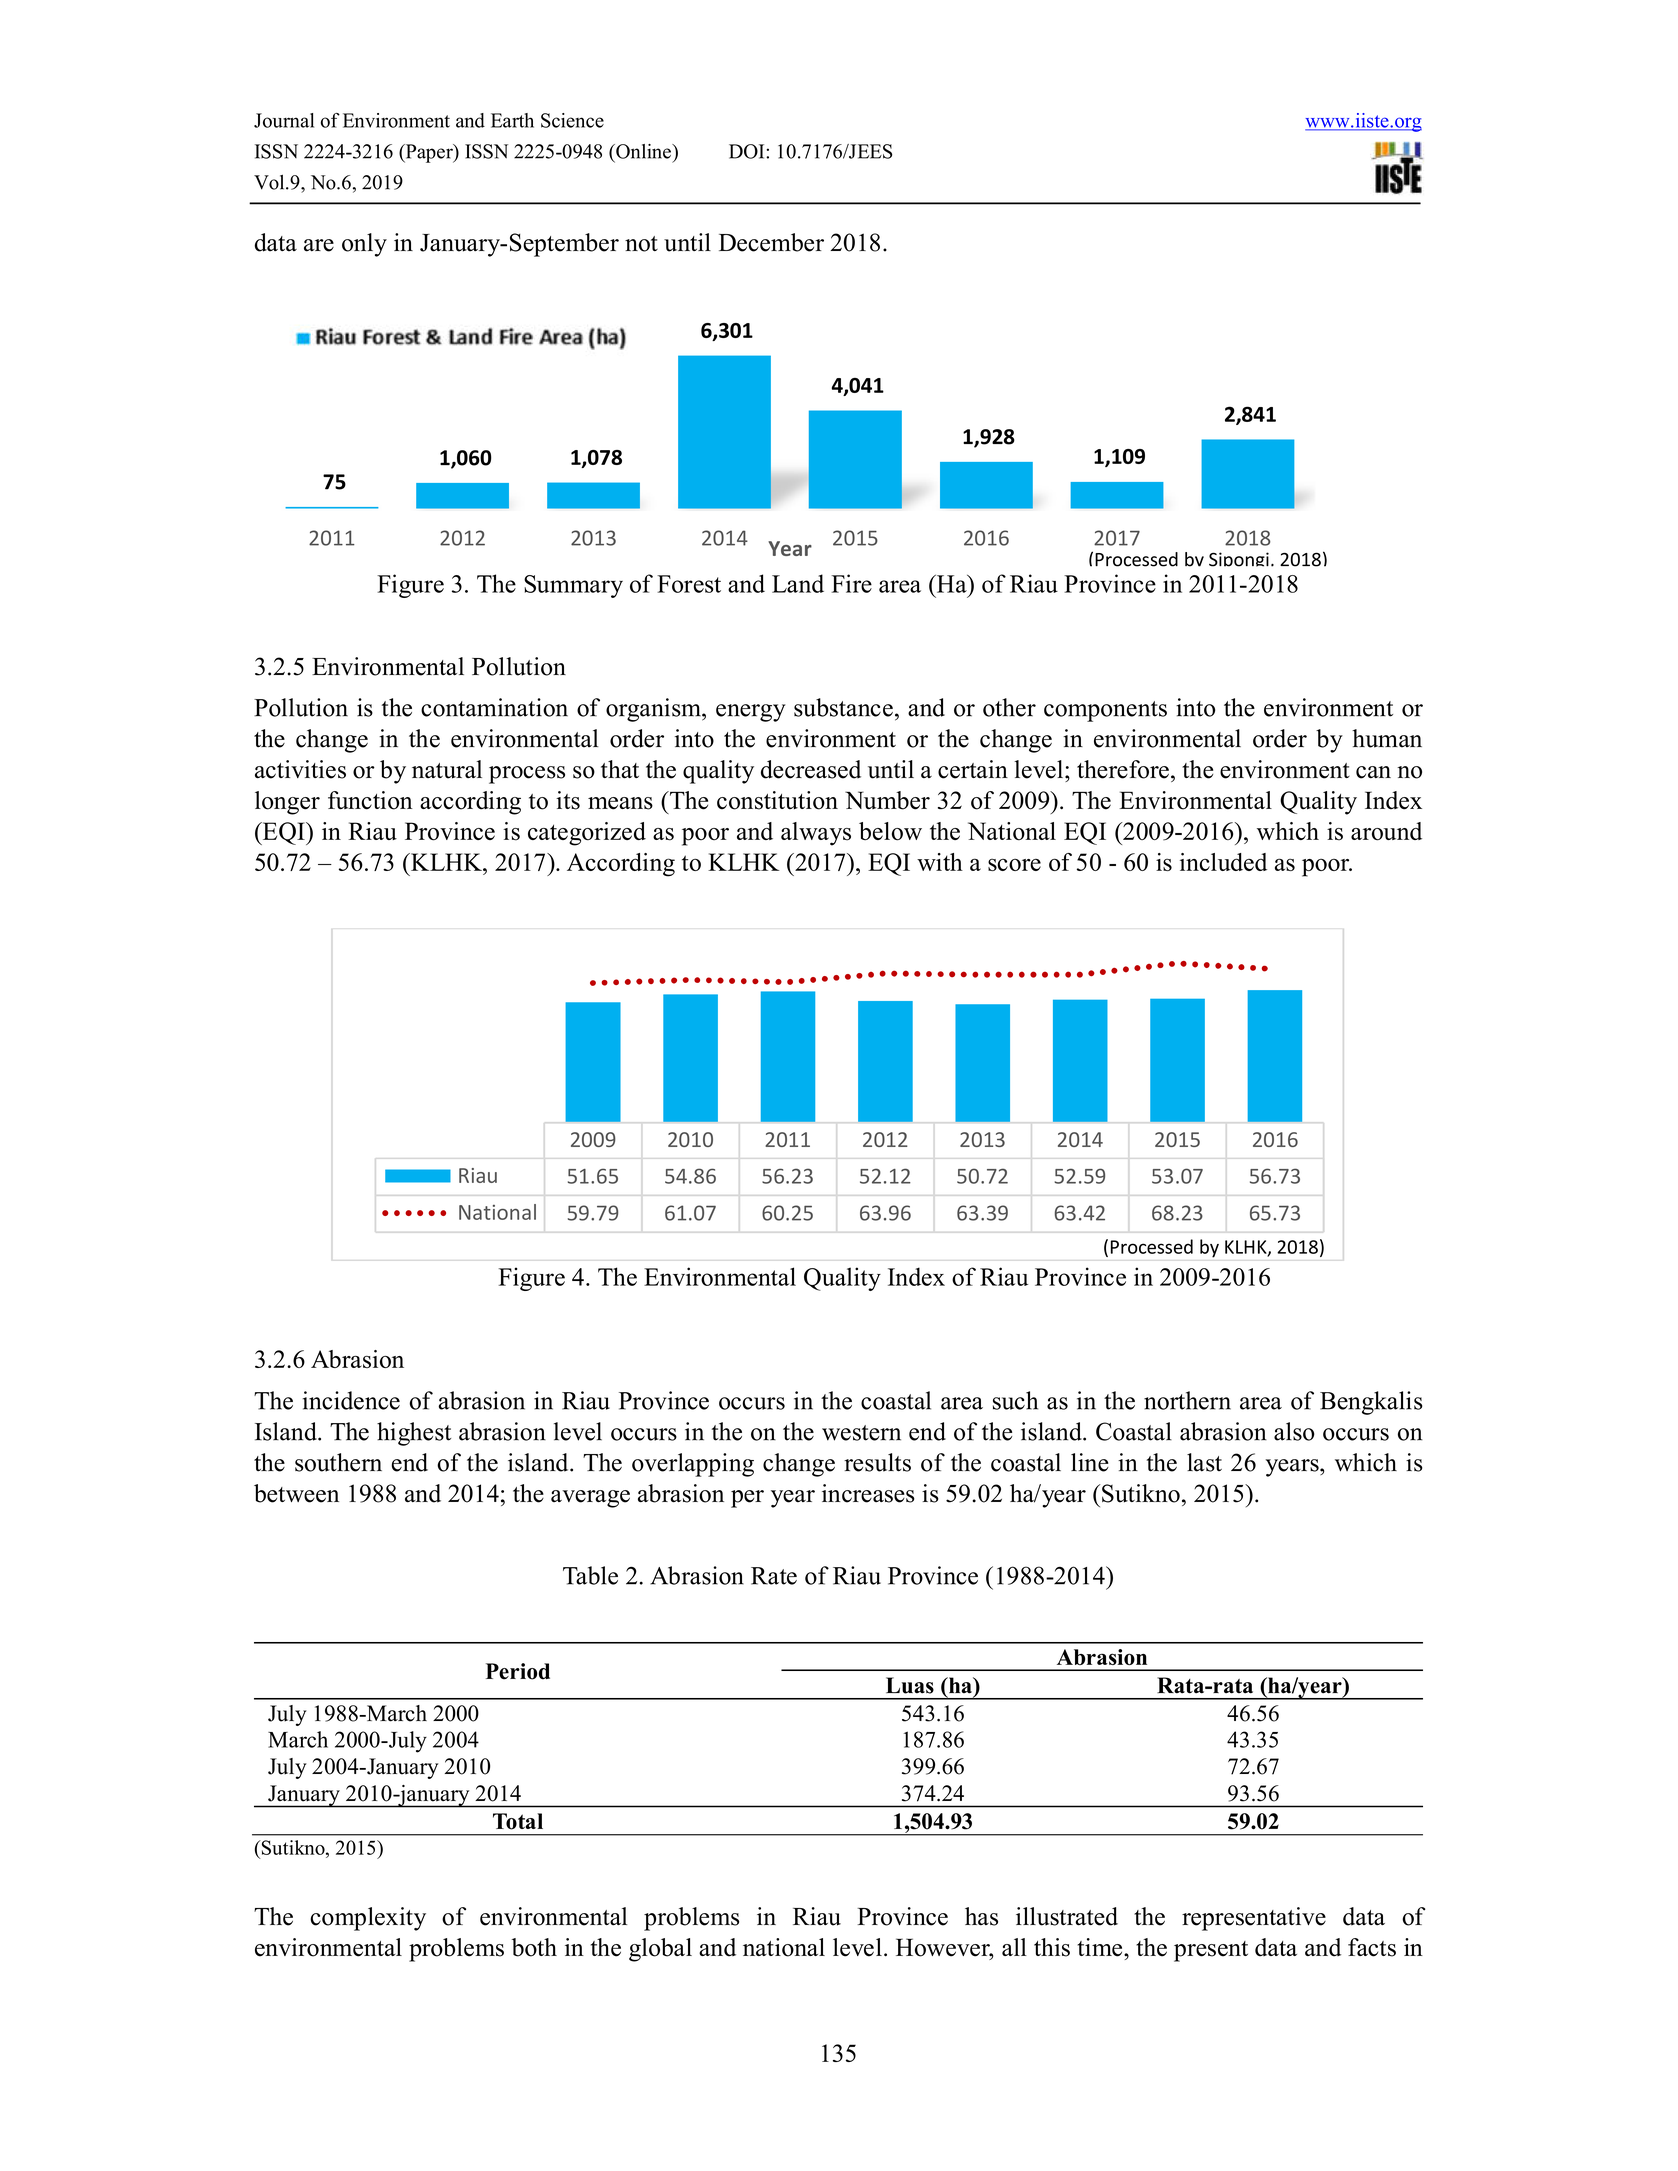 Image resolution: width=1678 pixels, height=2171 pixels. What do you see at coordinates (851, 583) in the document?
I see `Fire` at bounding box center [851, 583].
